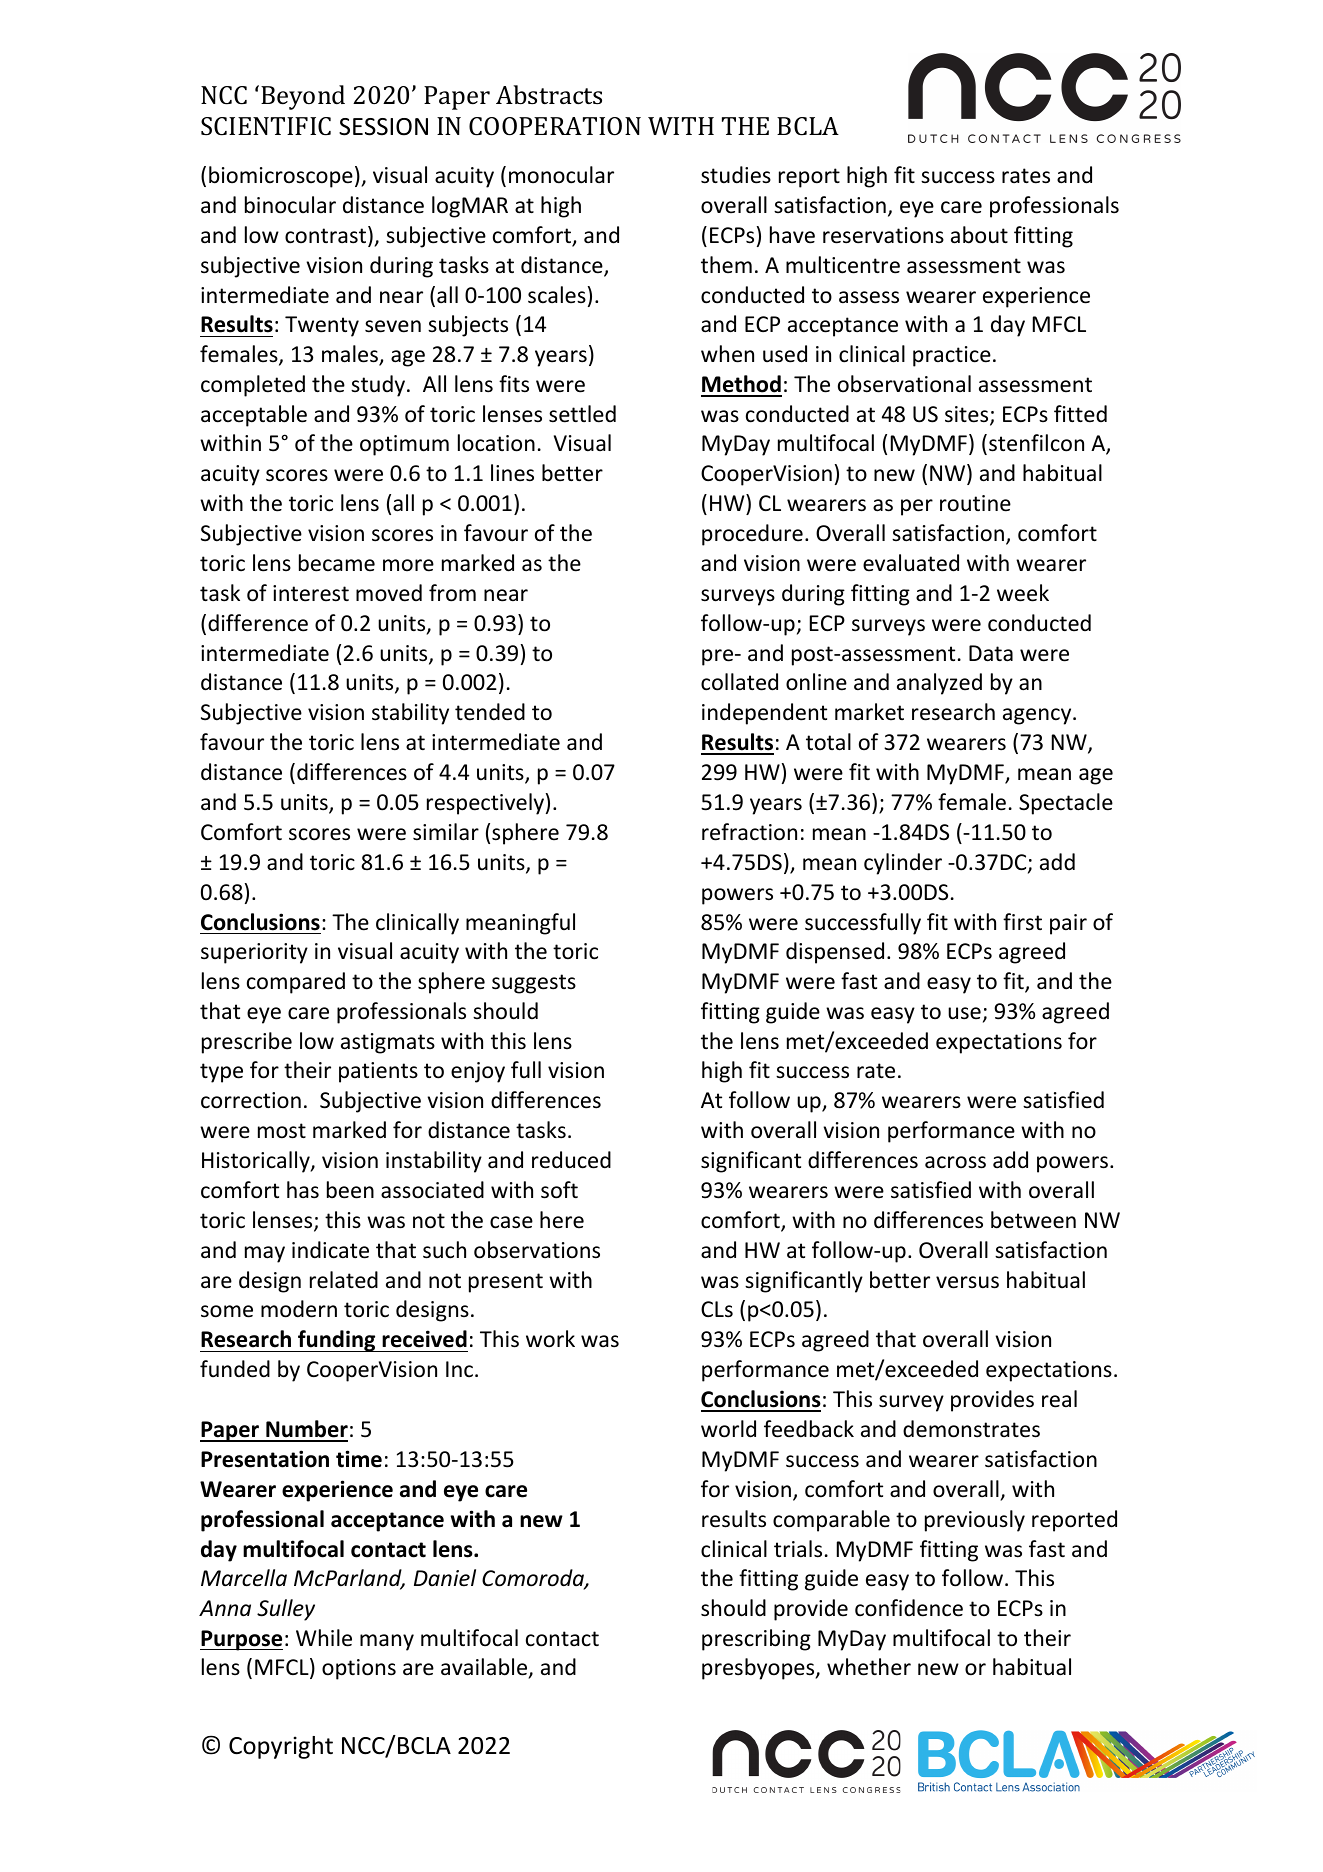 Image resolution: width=1323 pixels, height=1872 pixels. Describe the element at coordinates (582, 414) in the image. I see `settled` at that location.
